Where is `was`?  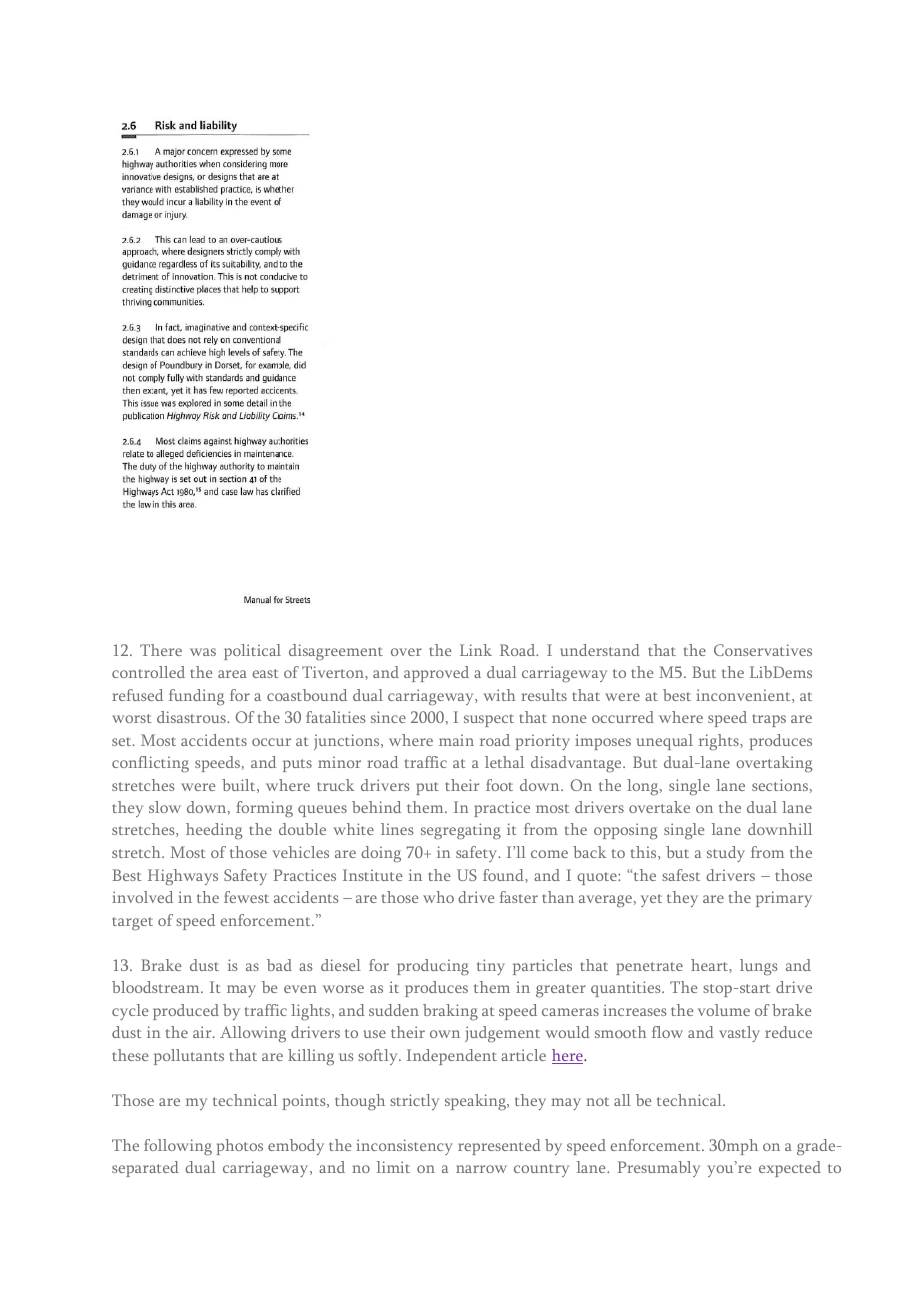
was is located at coordinates (203, 652).
